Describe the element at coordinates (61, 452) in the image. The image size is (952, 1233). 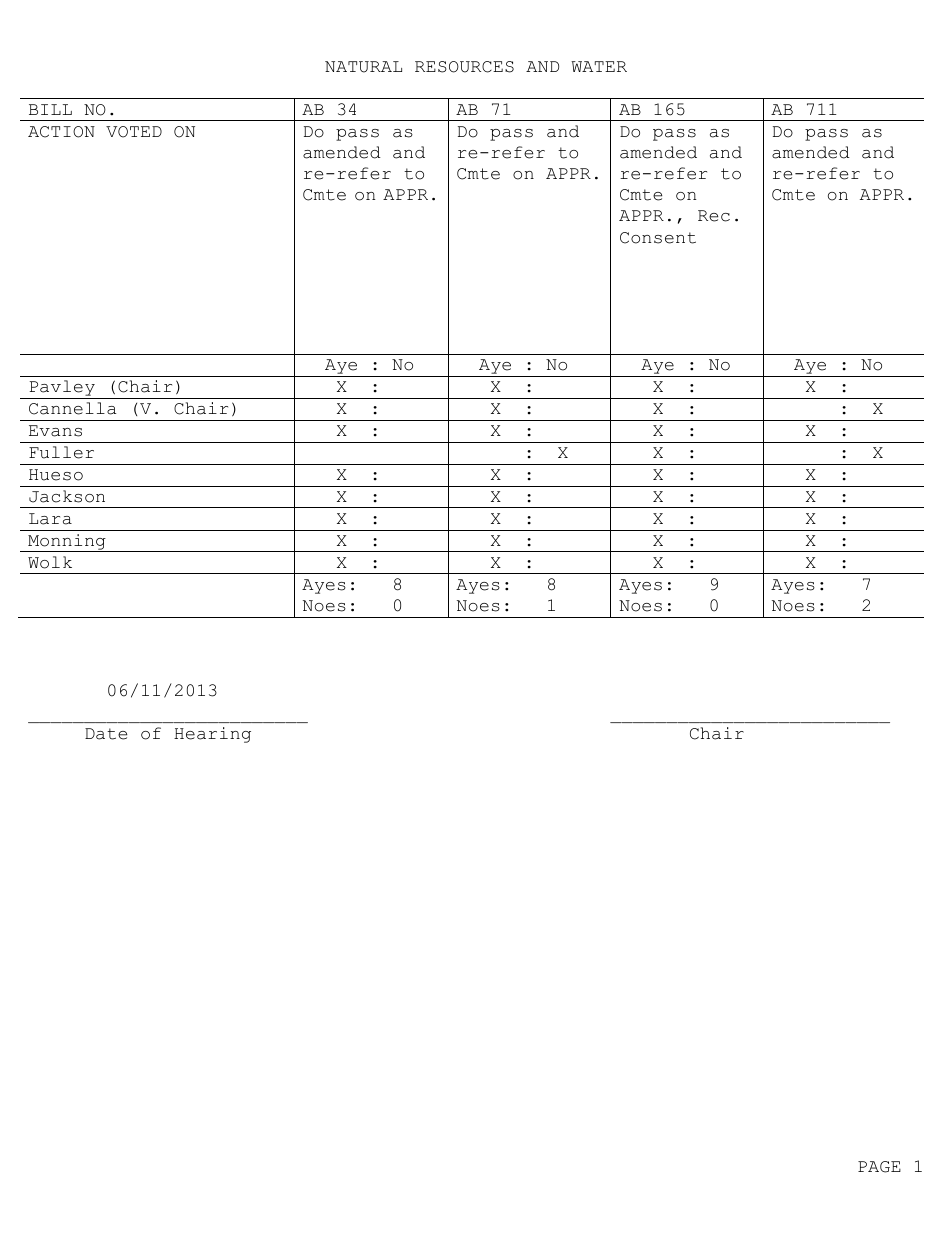
I see `Fuller` at that location.
